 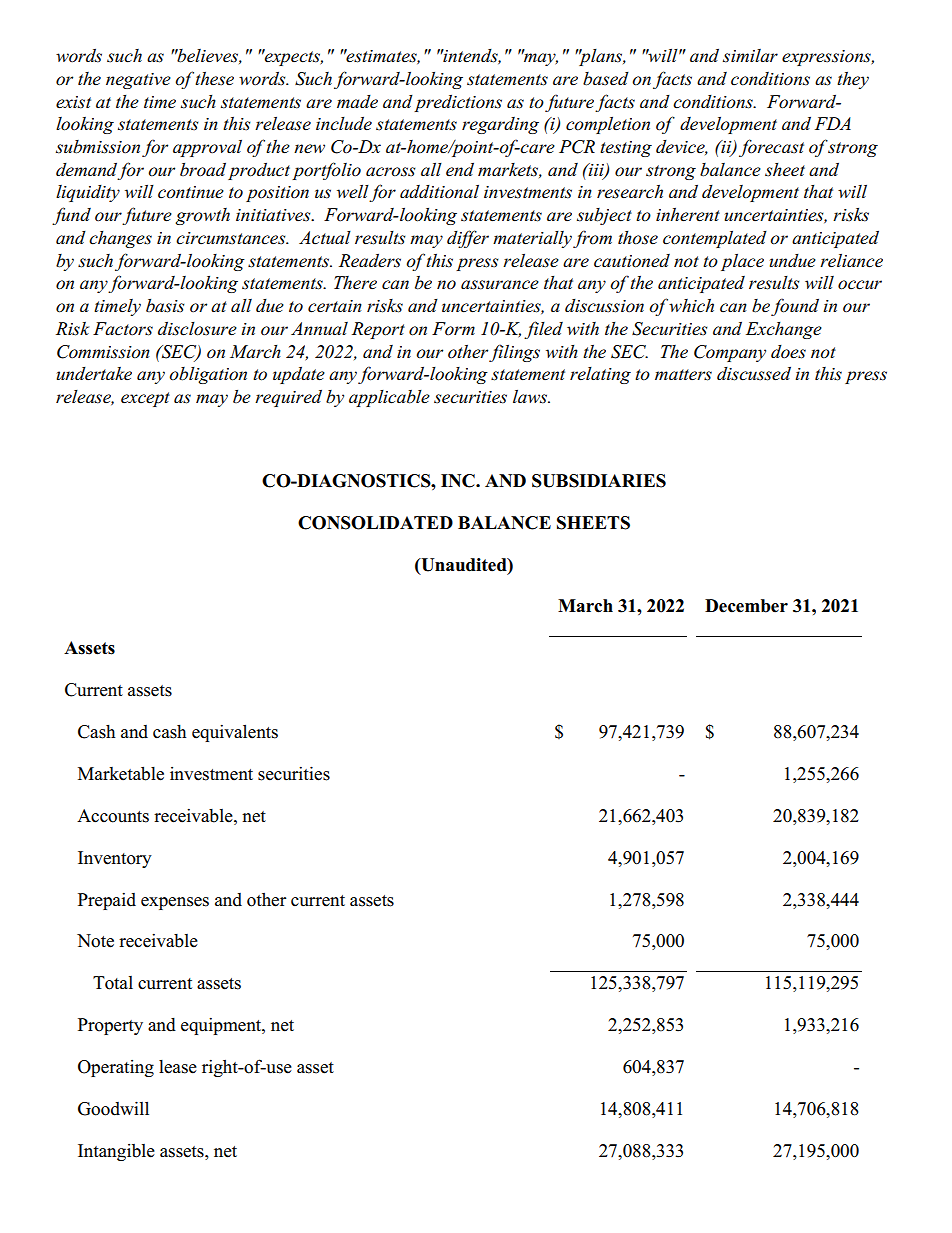 I want to click on Operating, so click(x=116, y=1068).
